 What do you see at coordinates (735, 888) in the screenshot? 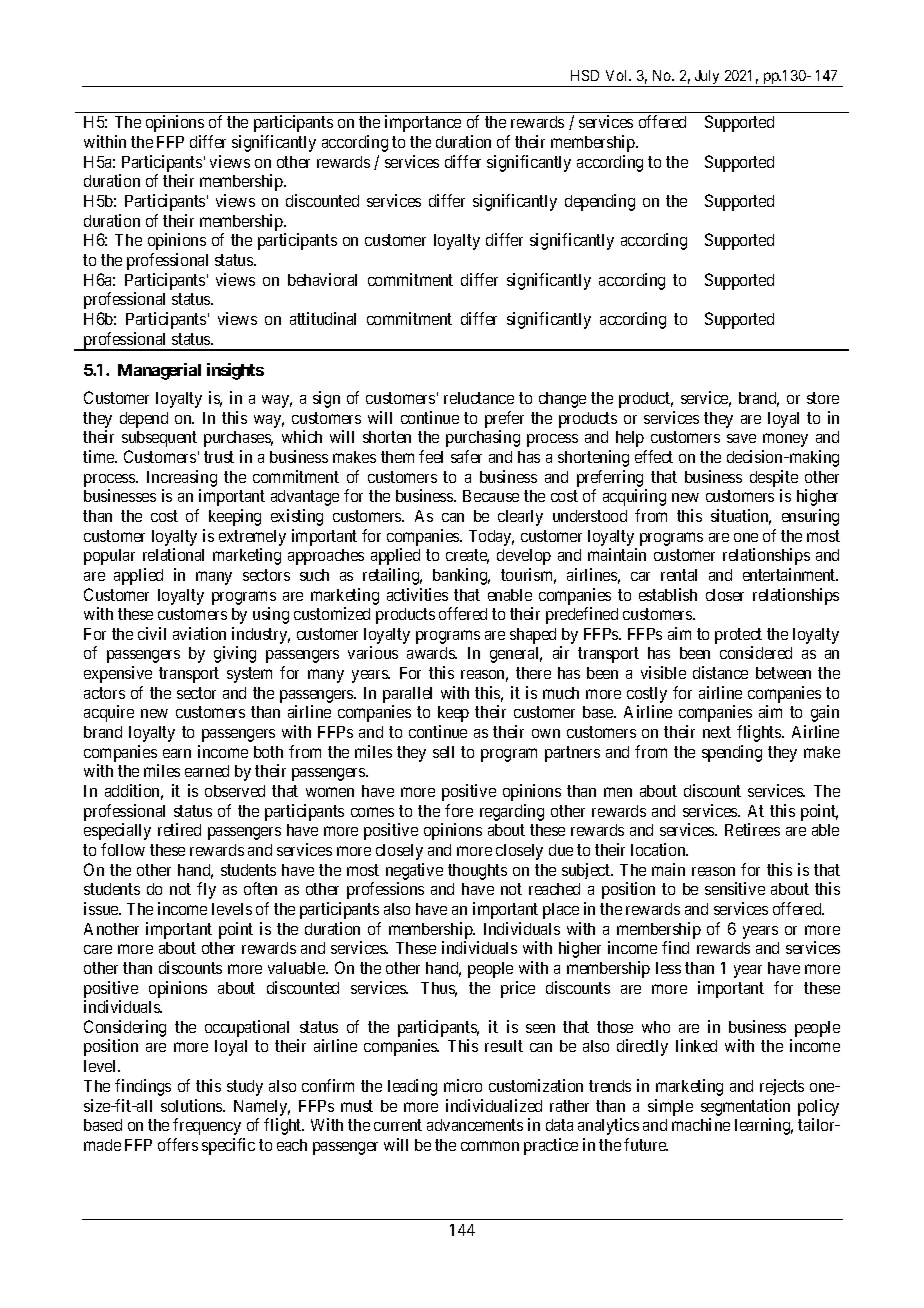
I see `sensitive` at bounding box center [735, 888].
